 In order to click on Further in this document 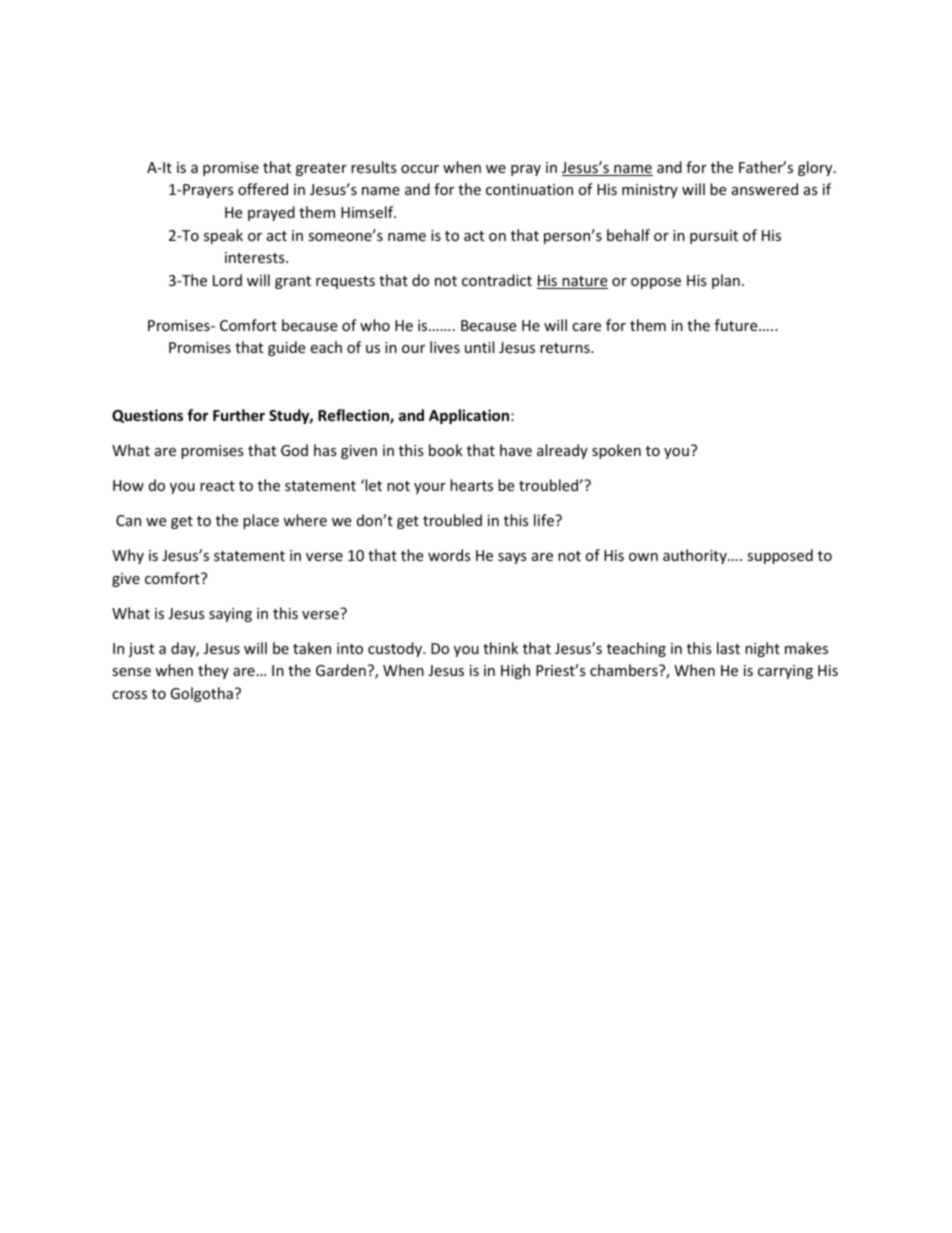, I will do `click(239, 415)`.
